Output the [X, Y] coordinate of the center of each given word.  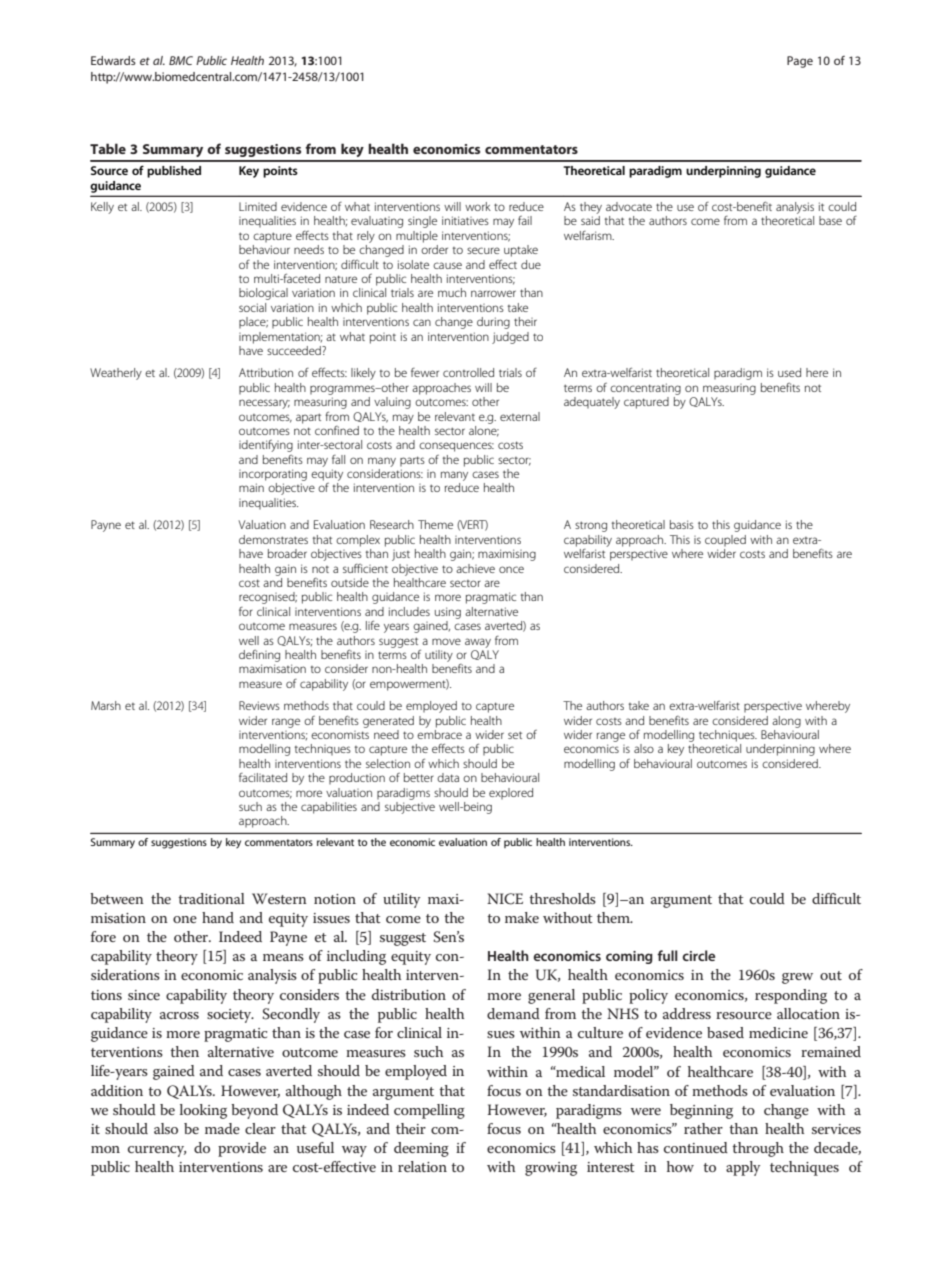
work [478, 206]
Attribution [266, 372]
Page [800, 62]
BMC [181, 60]
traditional [211, 898]
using [448, 613]
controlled [468, 372]
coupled [725, 540]
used [789, 372]
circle [698, 955]
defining [259, 656]
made [222, 1128]
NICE [505, 899]
